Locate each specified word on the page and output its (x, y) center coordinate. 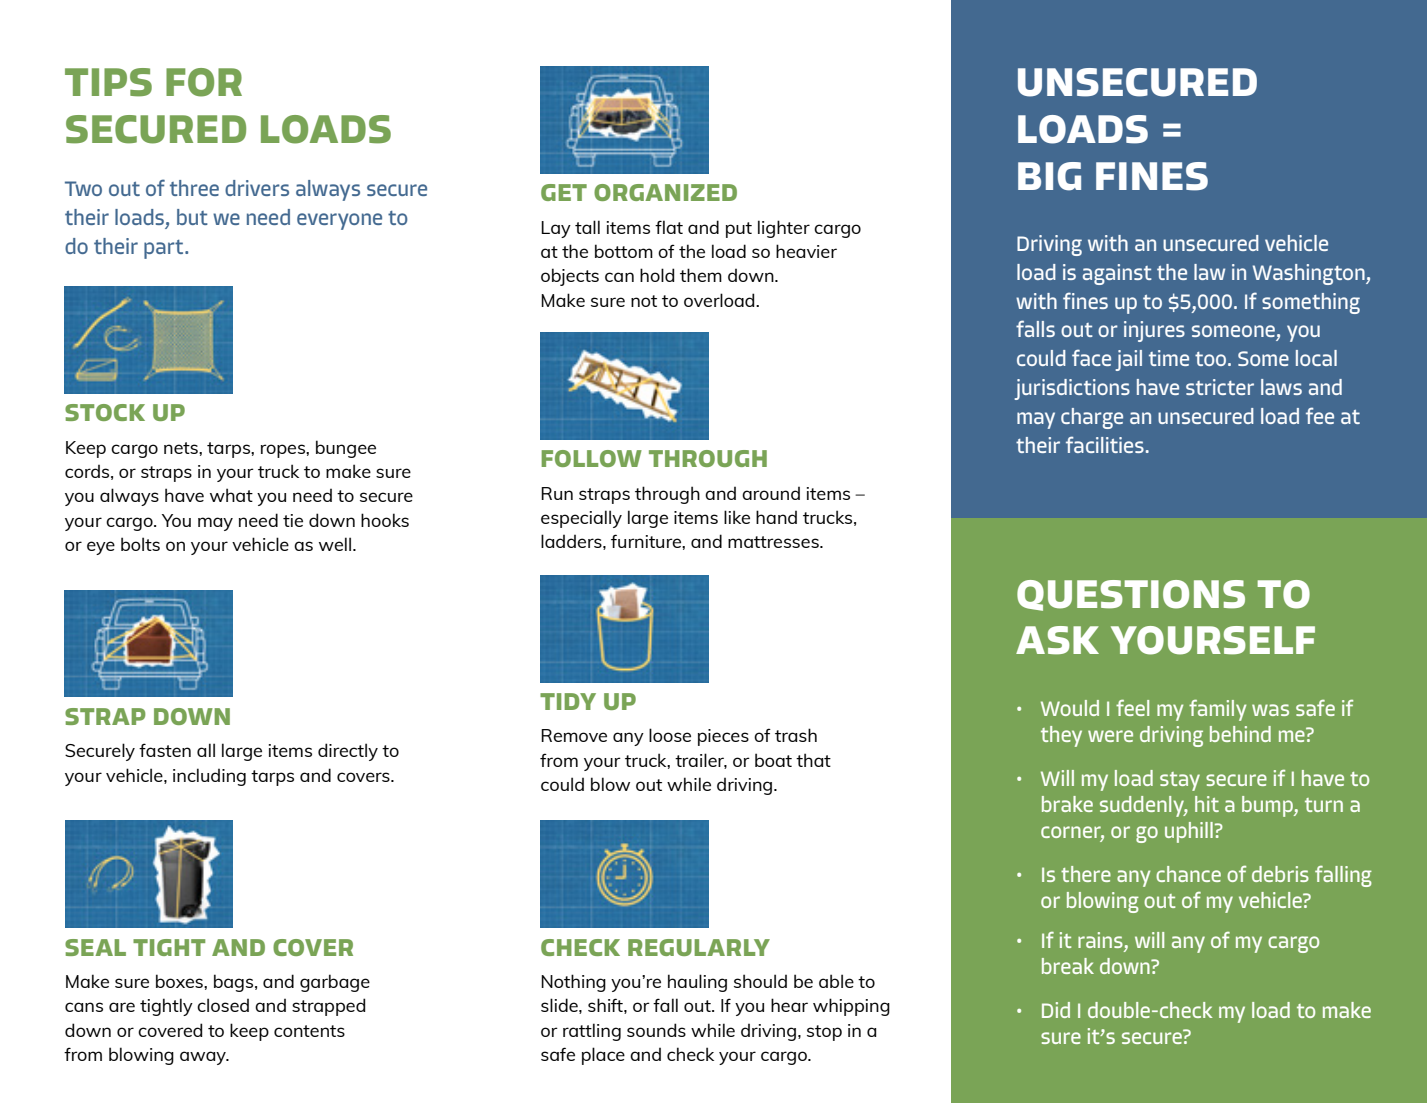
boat (773, 760)
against (1117, 274)
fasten (165, 750)
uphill (1189, 832)
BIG (1049, 176)
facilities (1105, 444)
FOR (204, 82)
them (701, 275)
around (771, 493)
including (209, 777)
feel (1132, 707)
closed (223, 1005)
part (165, 249)
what (231, 495)
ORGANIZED (665, 192)
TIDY (568, 701)
